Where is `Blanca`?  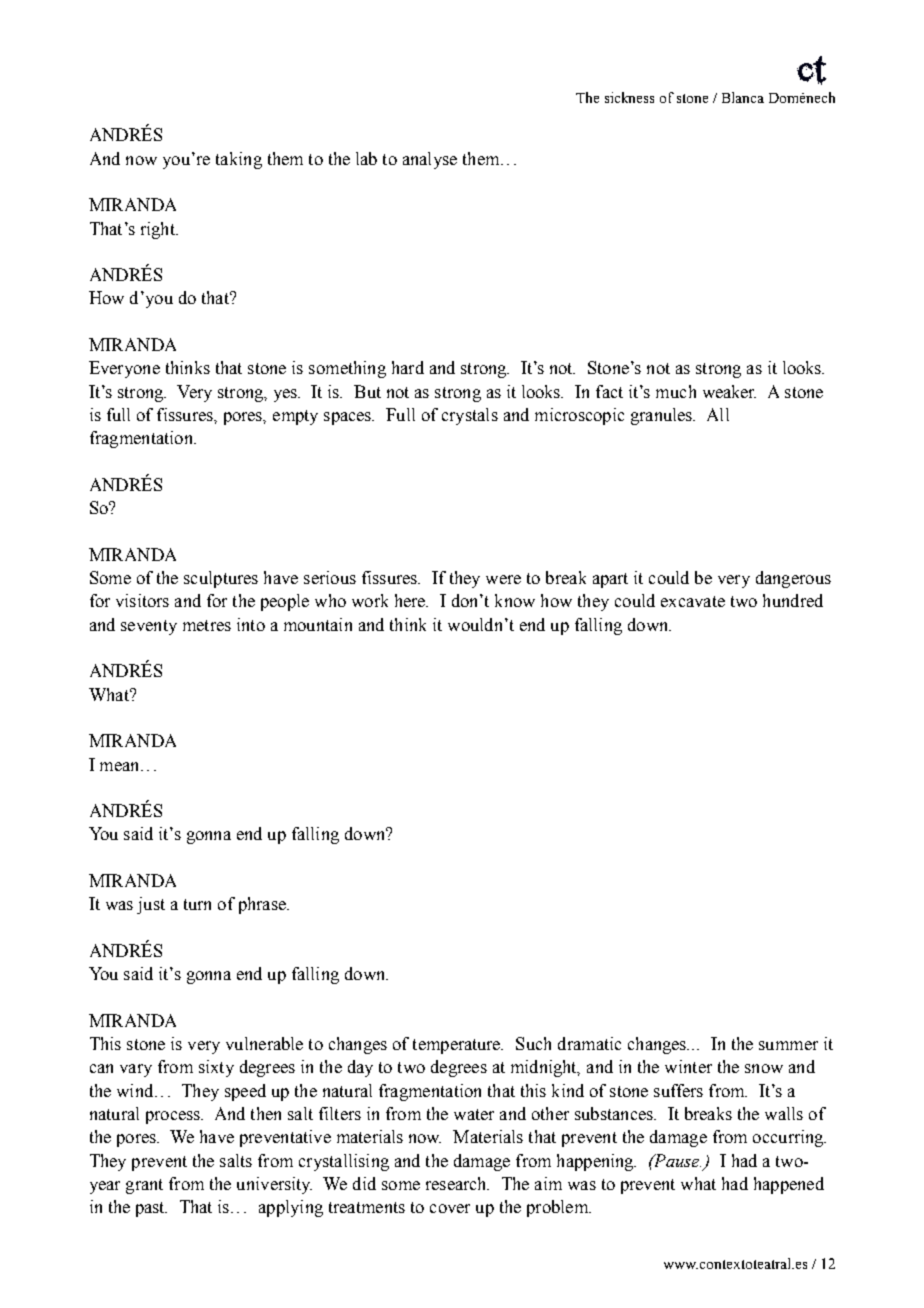 Blanca is located at coordinates (743, 97).
